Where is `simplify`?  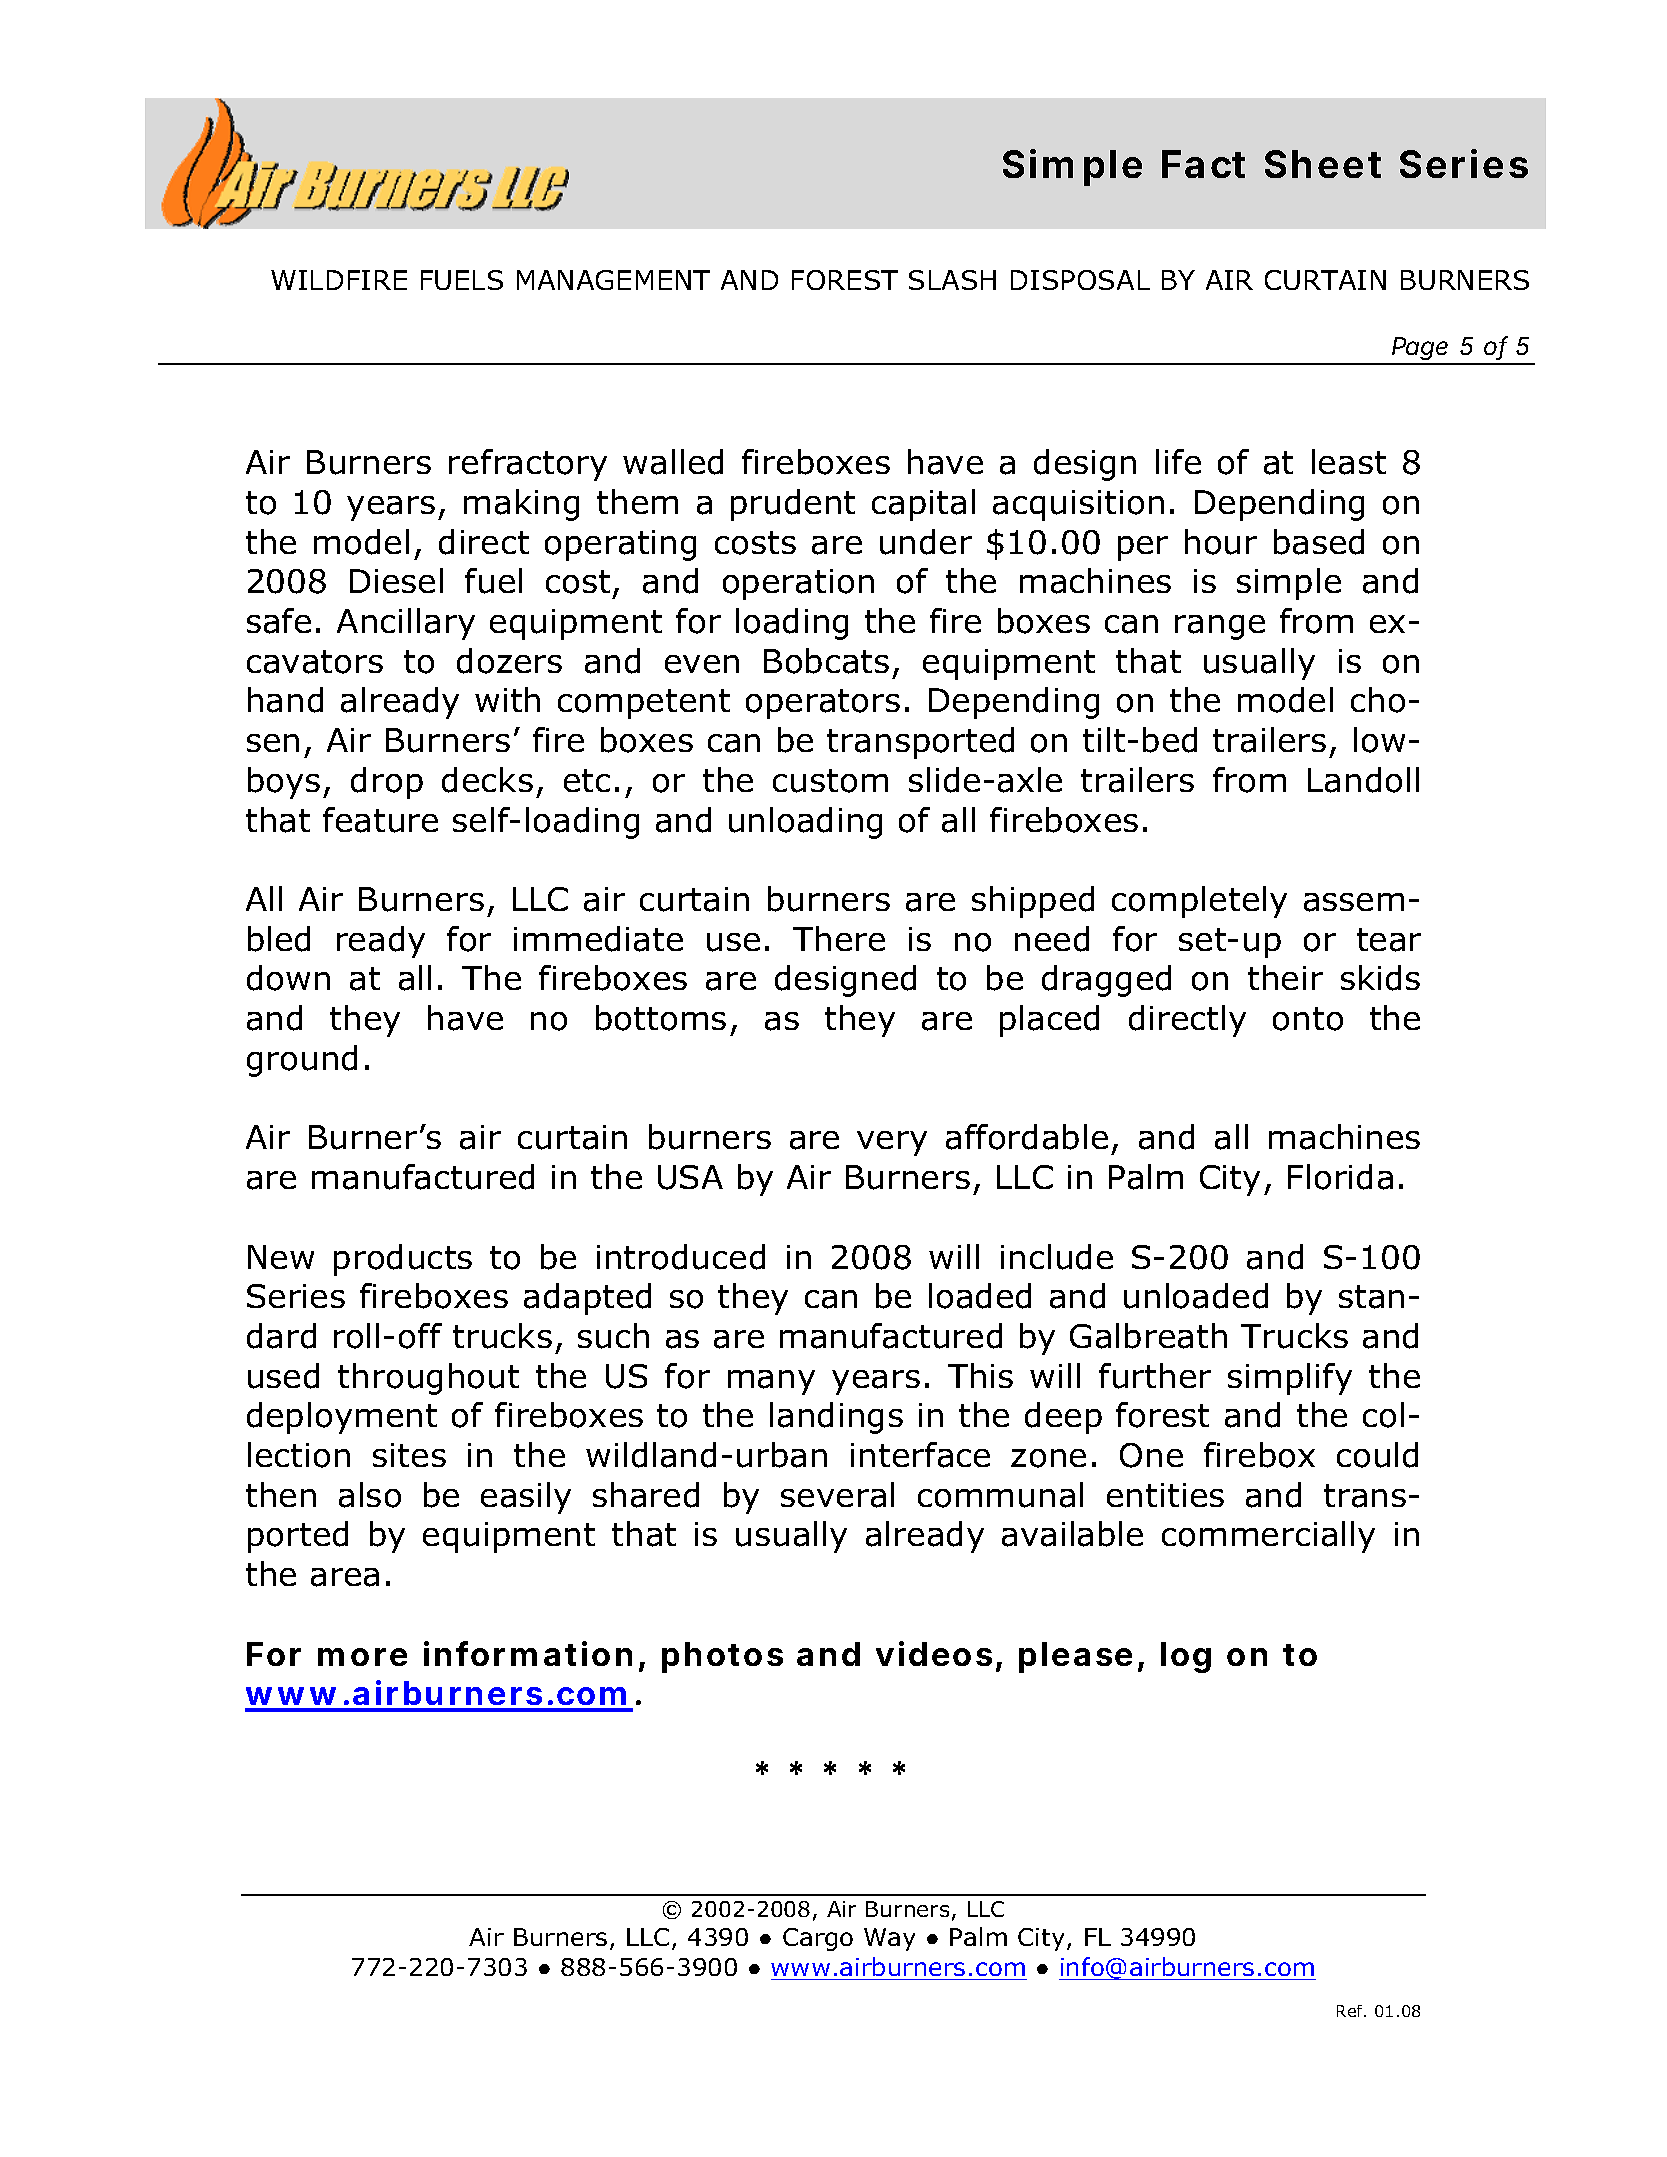 simplify is located at coordinates (1290, 1379).
